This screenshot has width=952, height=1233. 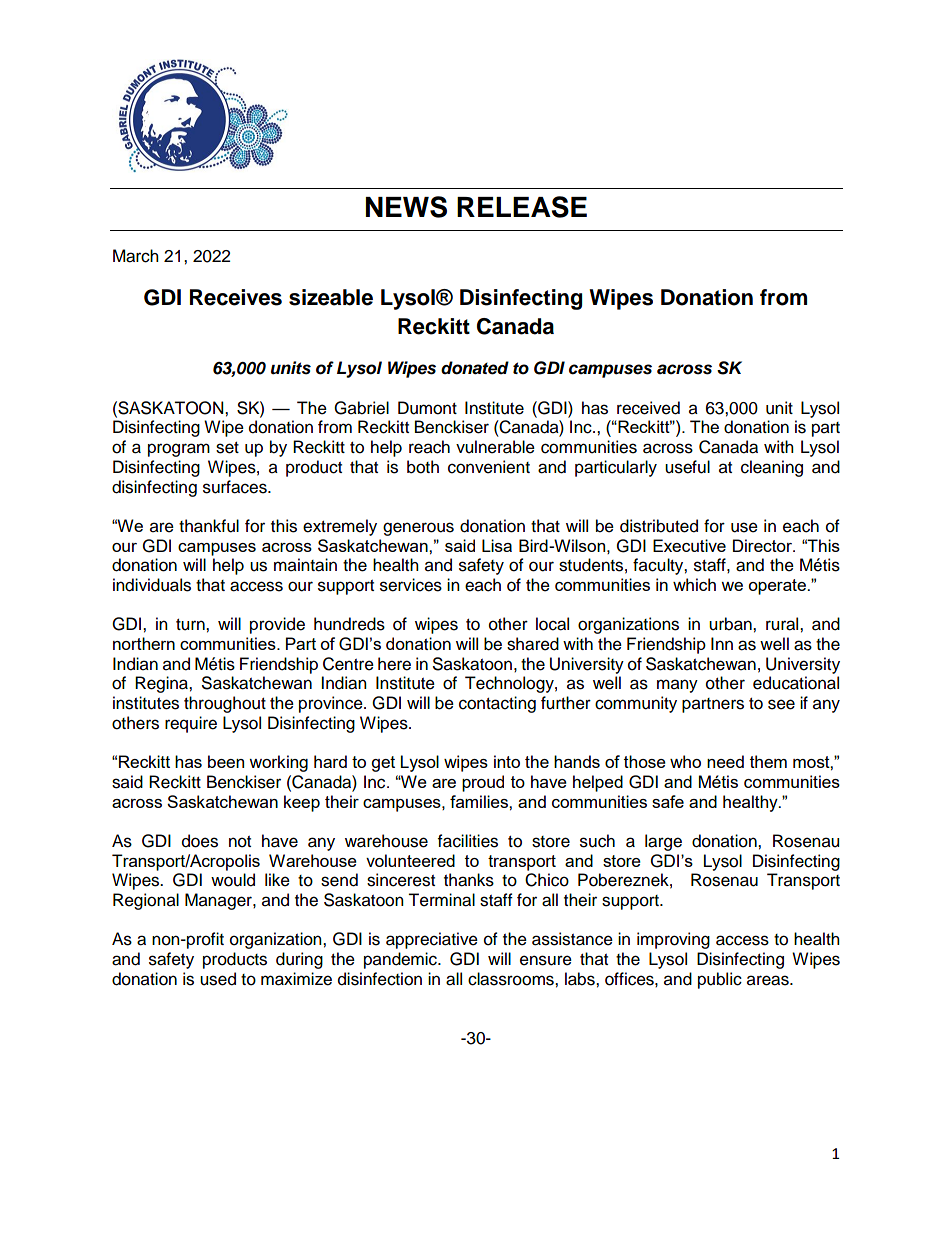 What do you see at coordinates (648, 408) in the screenshot?
I see `received` at bounding box center [648, 408].
